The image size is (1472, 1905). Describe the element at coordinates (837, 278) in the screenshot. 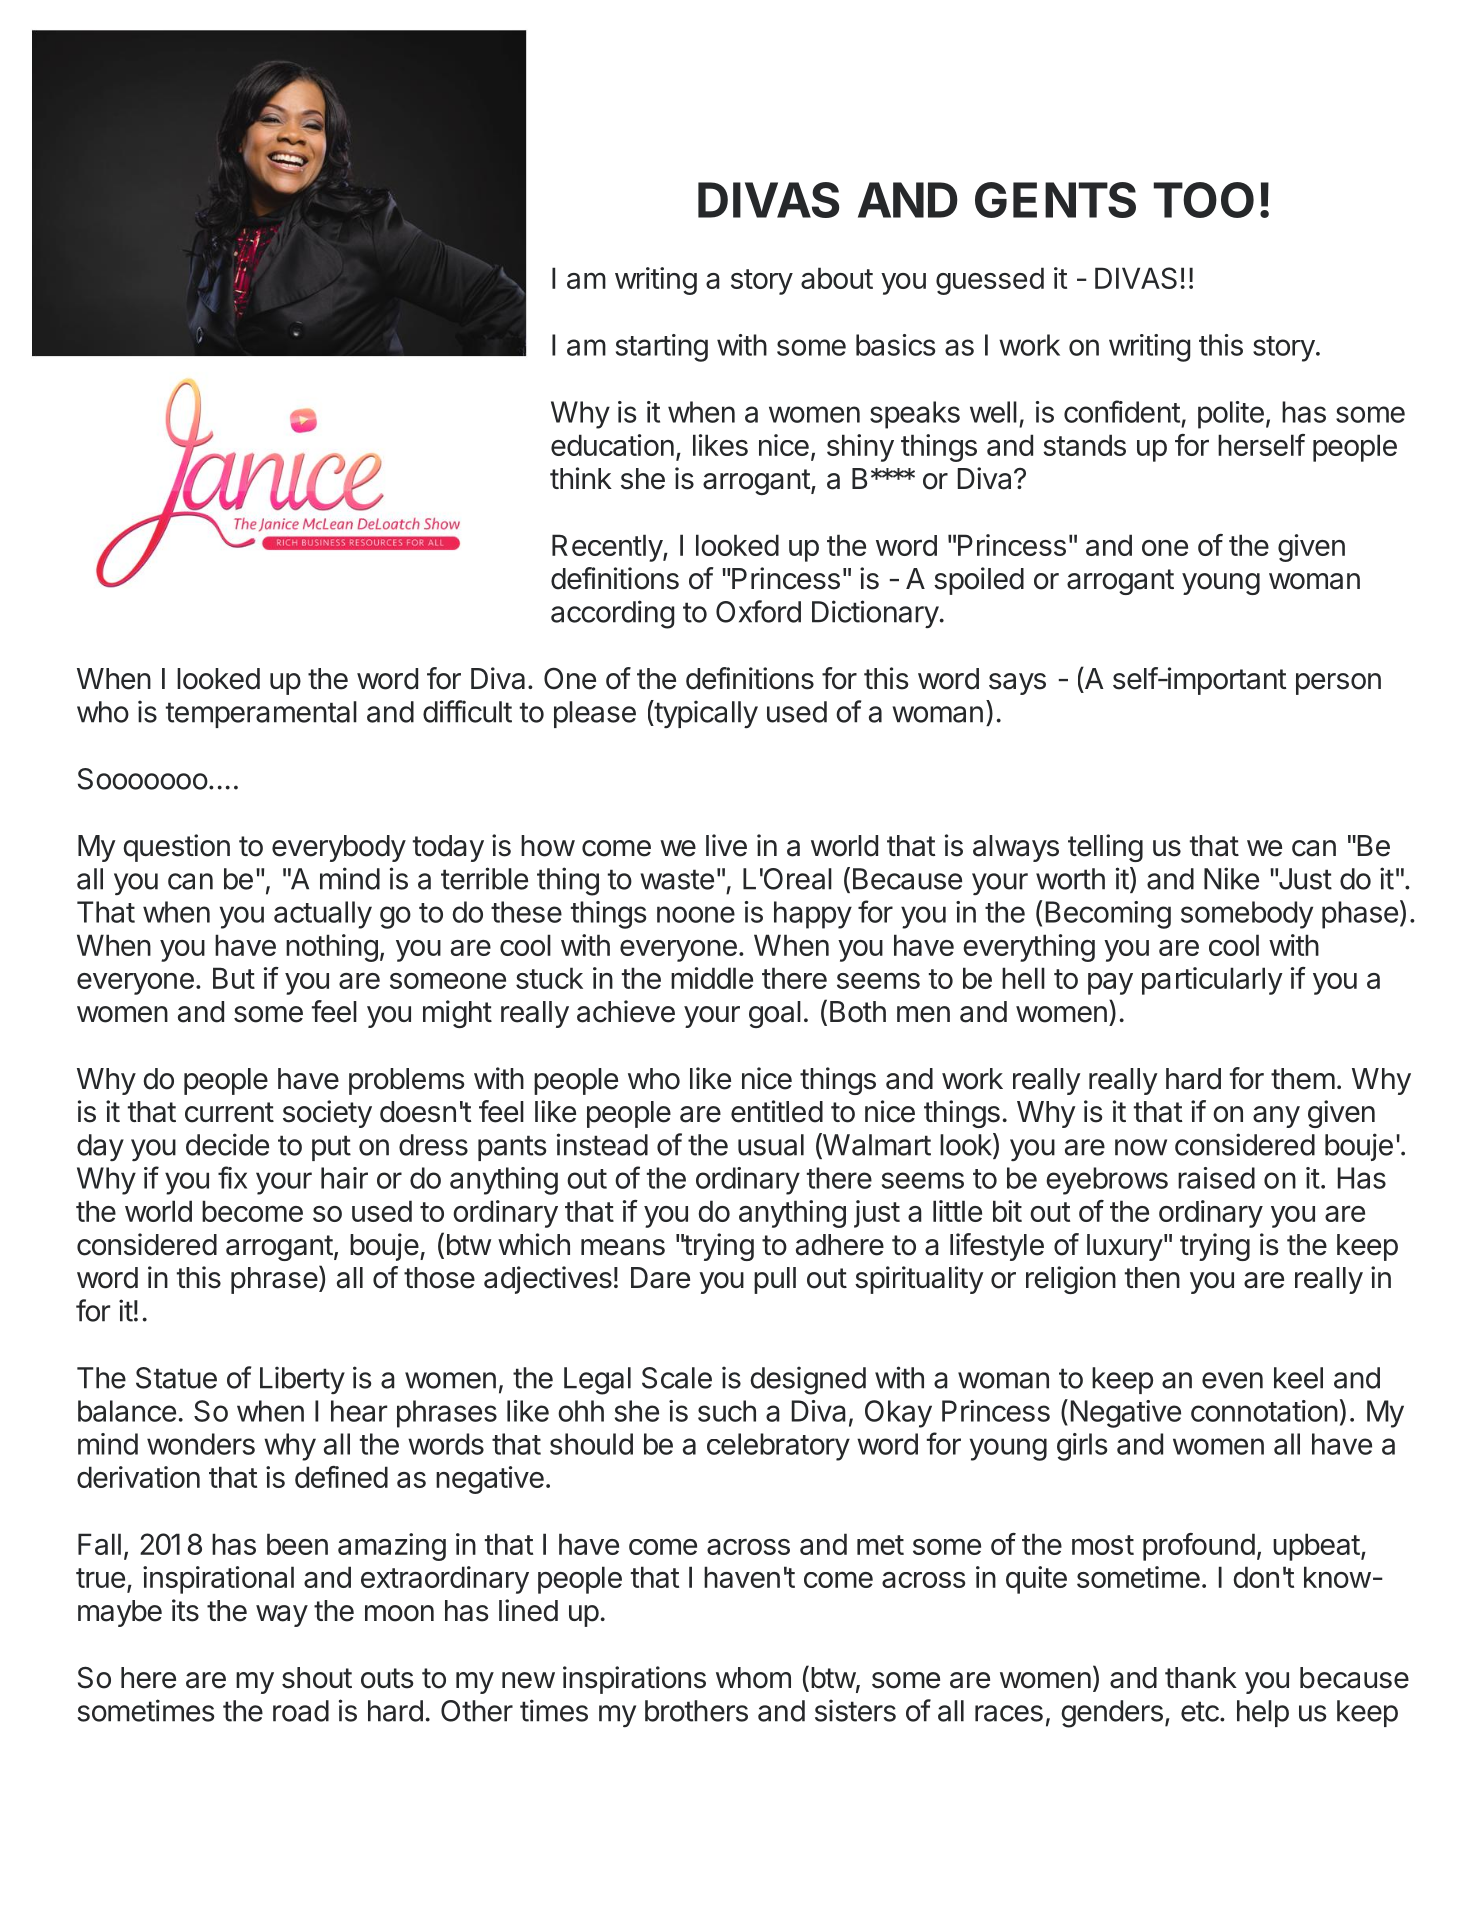

I see `about` at that location.
